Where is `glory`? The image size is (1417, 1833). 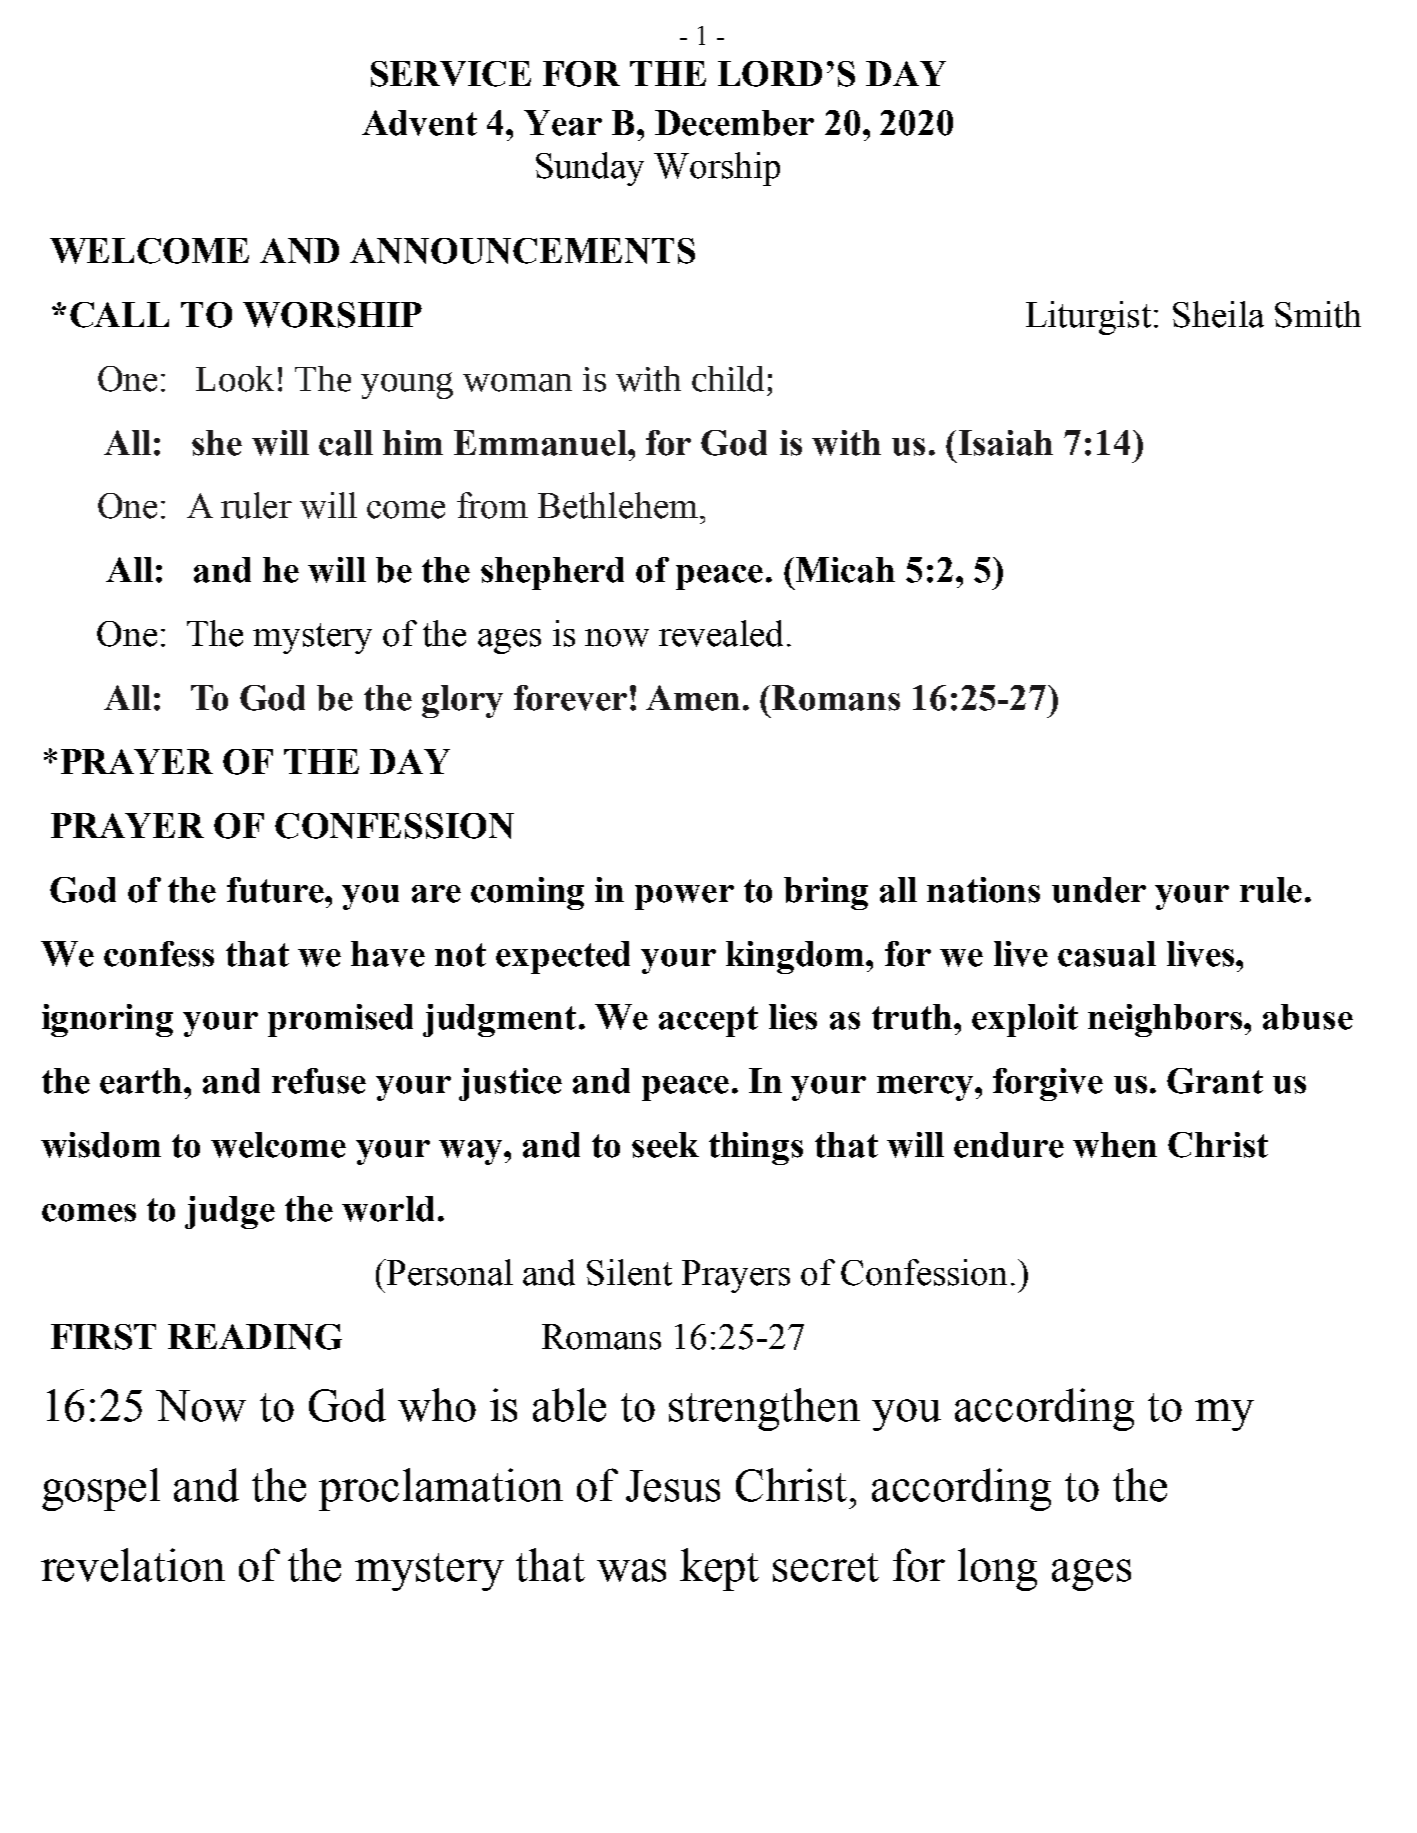
glory is located at coordinates (462, 701).
